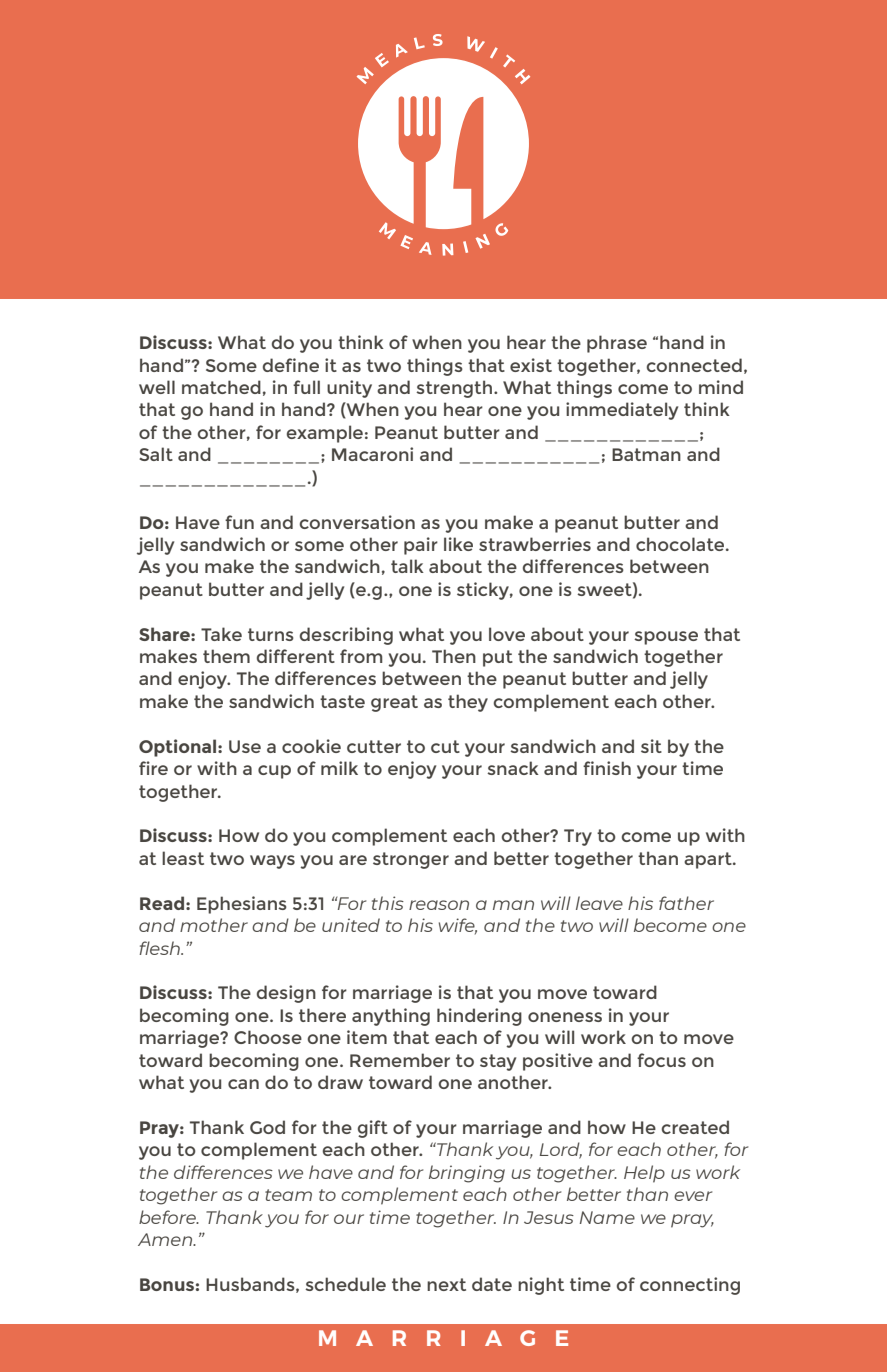 The width and height of the screenshot is (887, 1372). What do you see at coordinates (694, 365) in the screenshot?
I see `connected` at bounding box center [694, 365].
